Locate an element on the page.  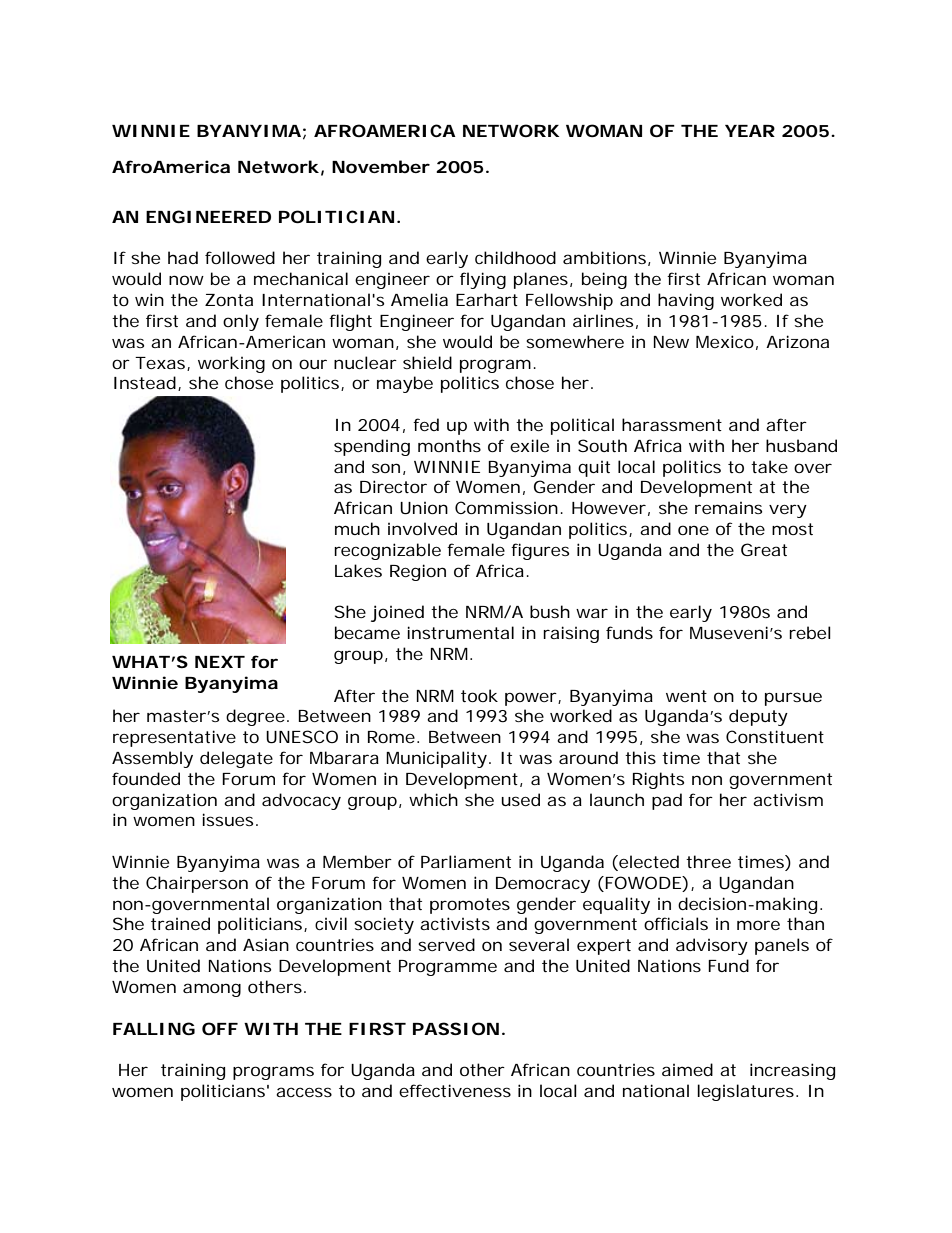
remains is located at coordinates (728, 508).
